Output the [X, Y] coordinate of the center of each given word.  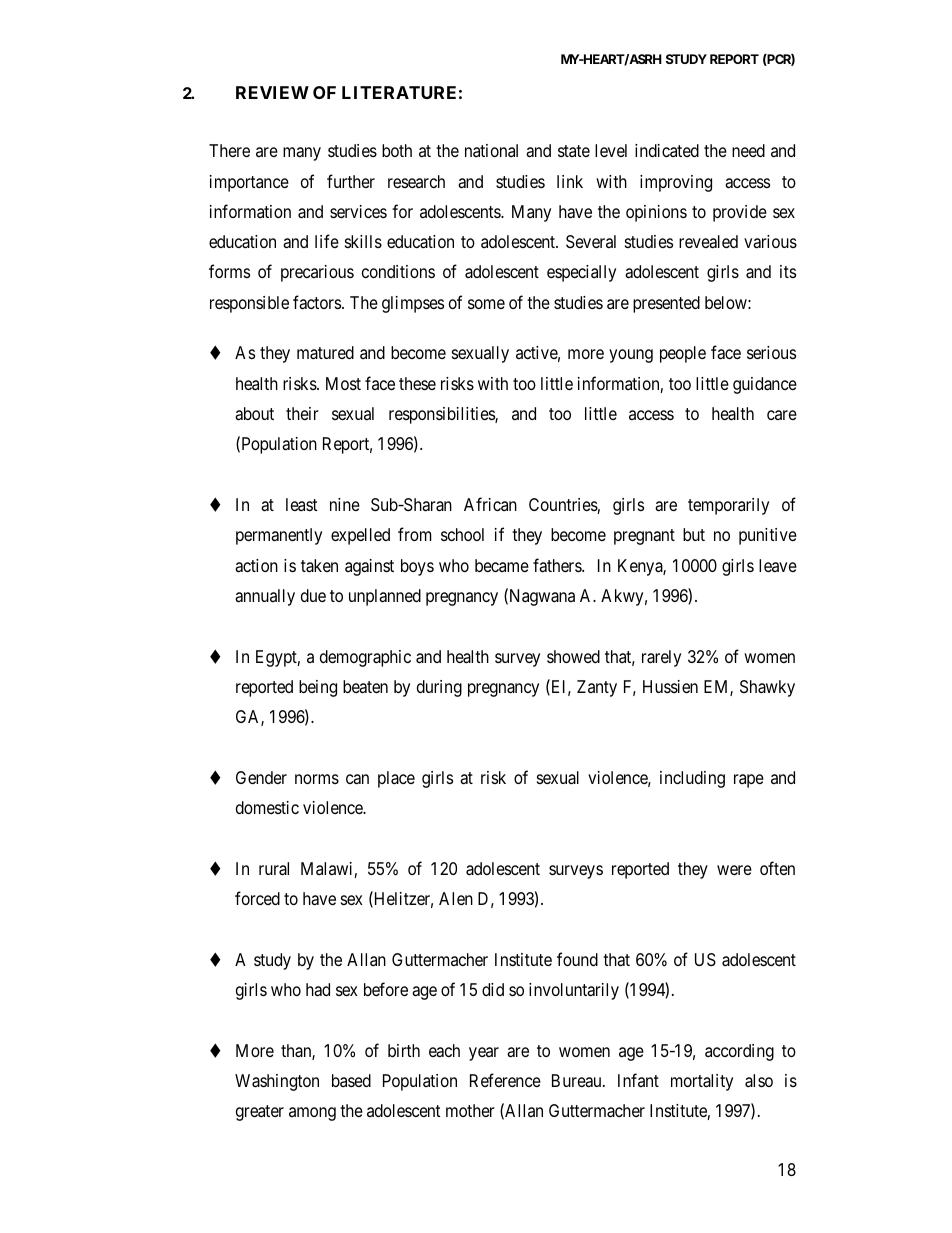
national [491, 150]
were [734, 870]
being [318, 688]
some [486, 304]
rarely [661, 658]
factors [318, 302]
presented [666, 304]
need [748, 150]
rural [274, 869]
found [577, 959]
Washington [277, 1082]
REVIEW [272, 92]
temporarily [728, 506]
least [302, 504]
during [439, 688]
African [490, 504]
